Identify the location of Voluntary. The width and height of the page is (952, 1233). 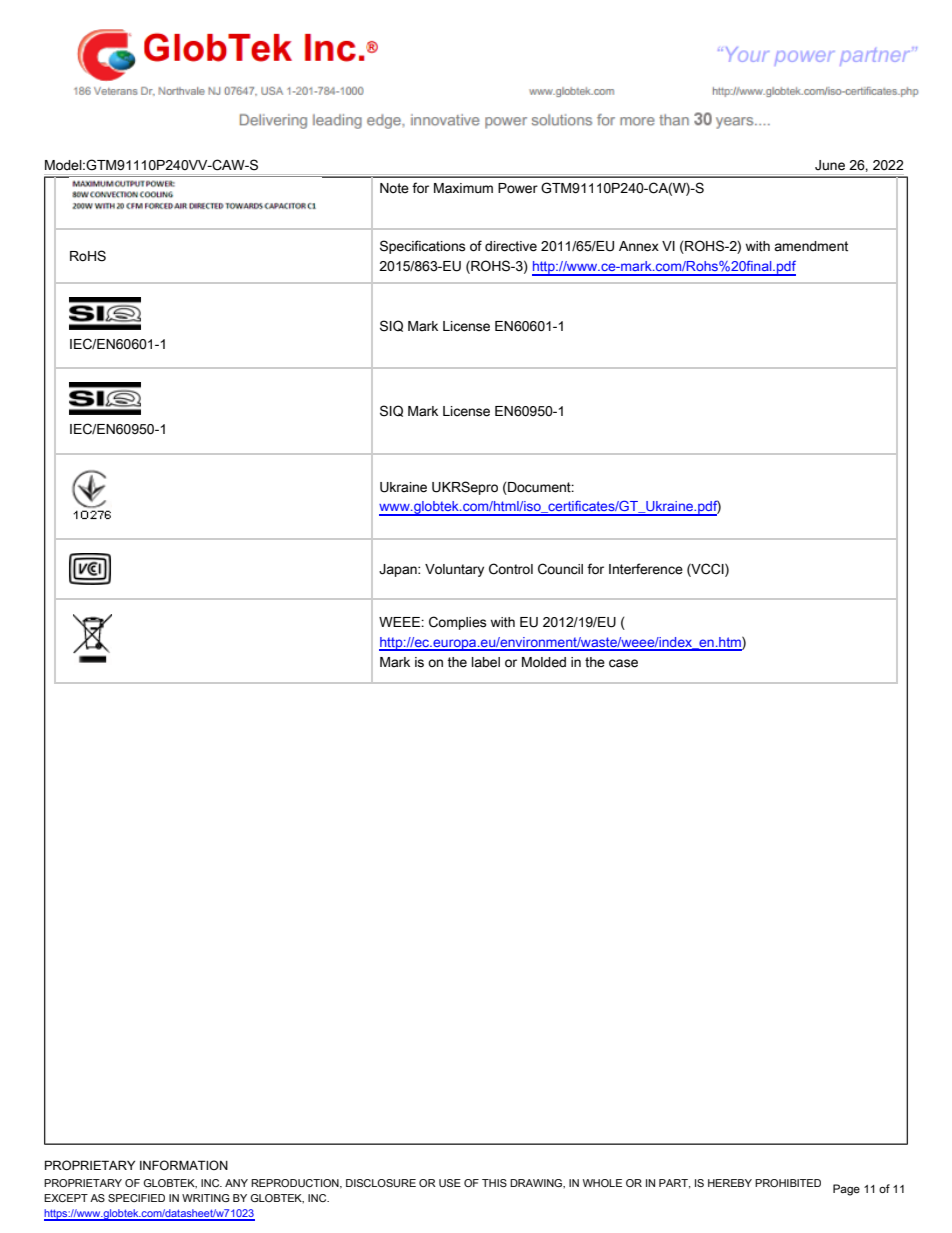
(454, 570).
